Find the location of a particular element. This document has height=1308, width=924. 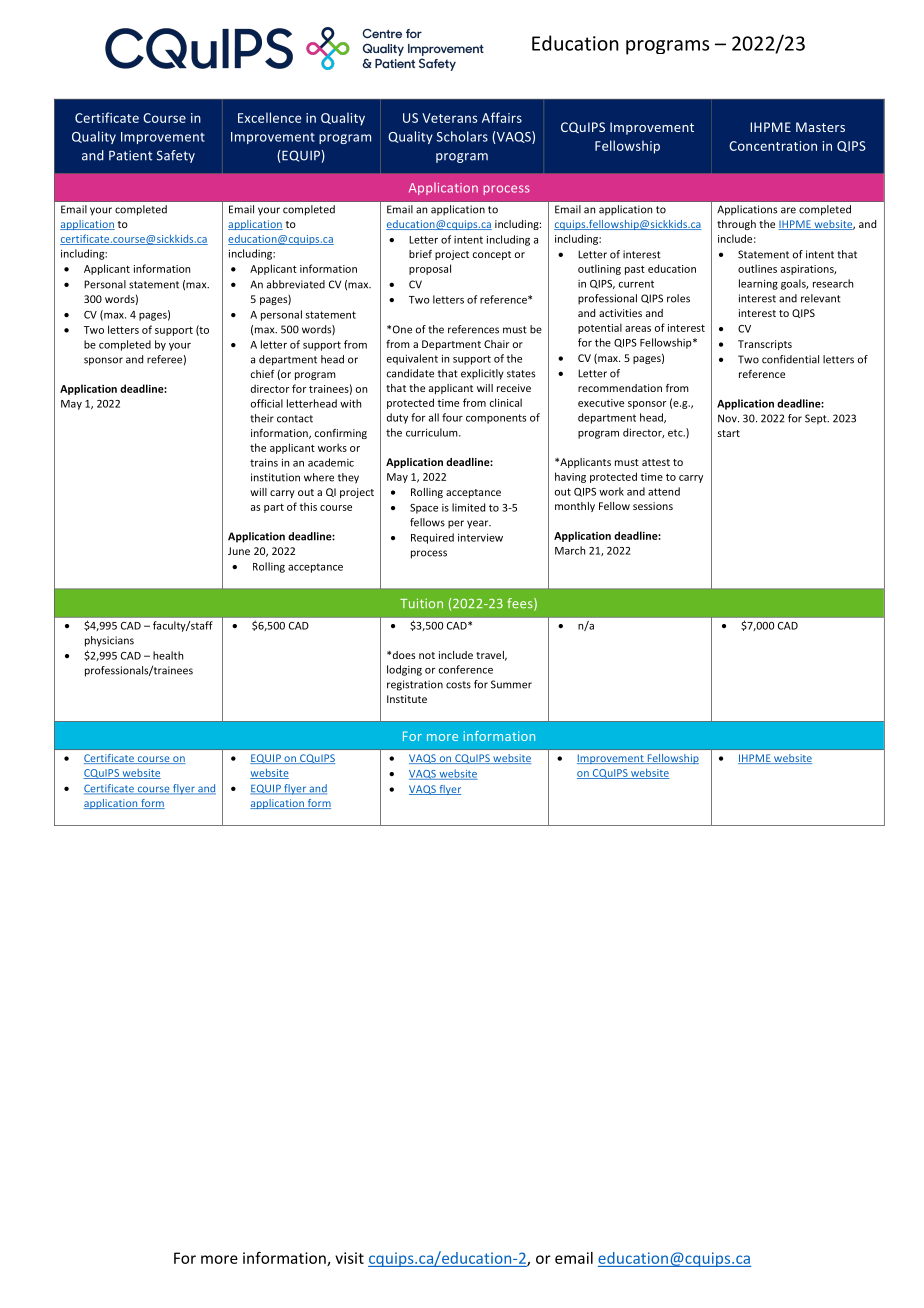

Safety is located at coordinates (176, 156).
